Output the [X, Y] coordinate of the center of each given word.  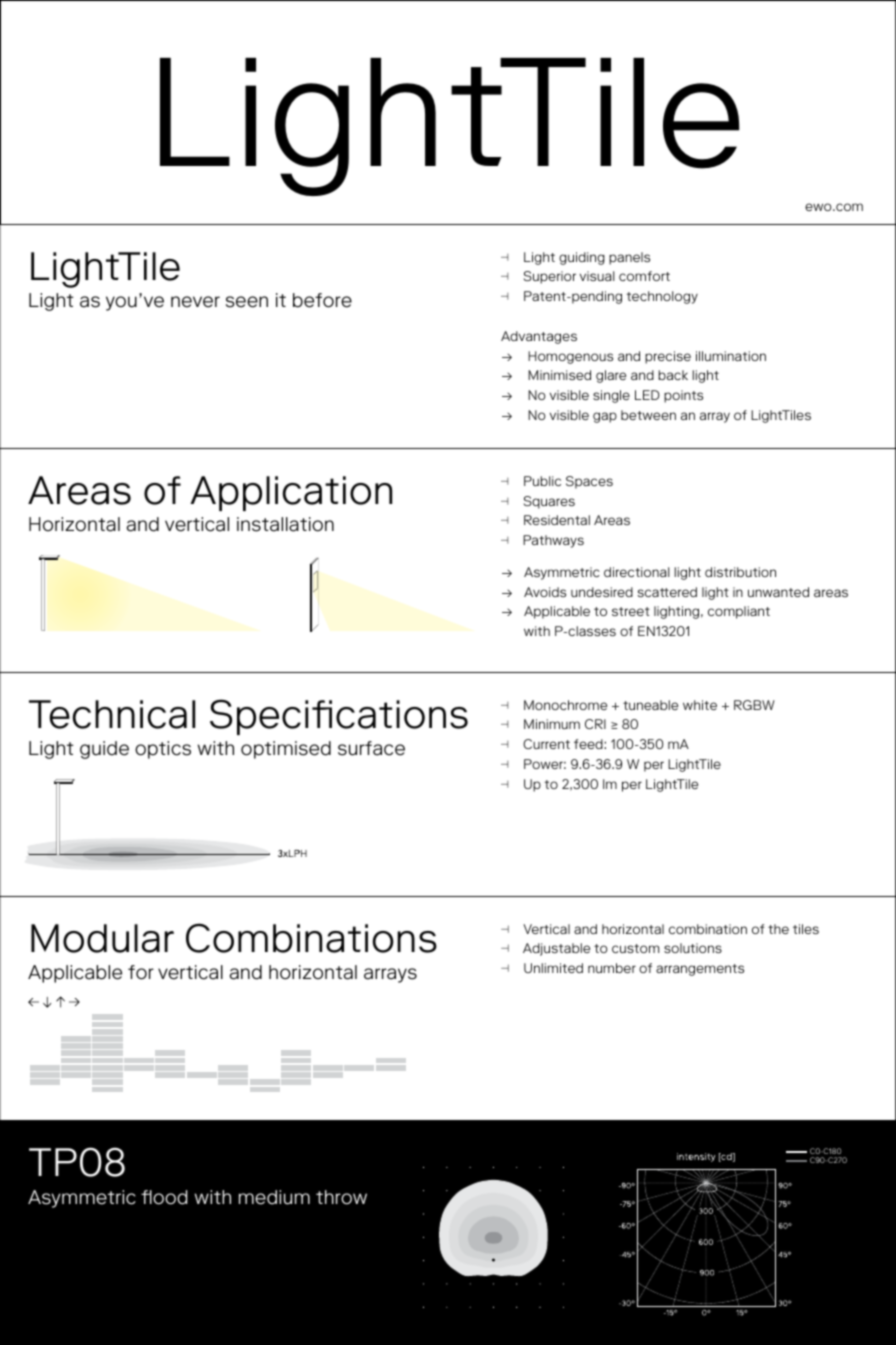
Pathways [553, 541]
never [195, 302]
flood [164, 1197]
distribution [740, 572]
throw [341, 1197]
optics [163, 750]
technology [662, 297]
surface [371, 748]
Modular [102, 938]
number [612, 968]
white [700, 705]
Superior [550, 277]
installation [285, 524]
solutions [693, 948]
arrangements [700, 970]
